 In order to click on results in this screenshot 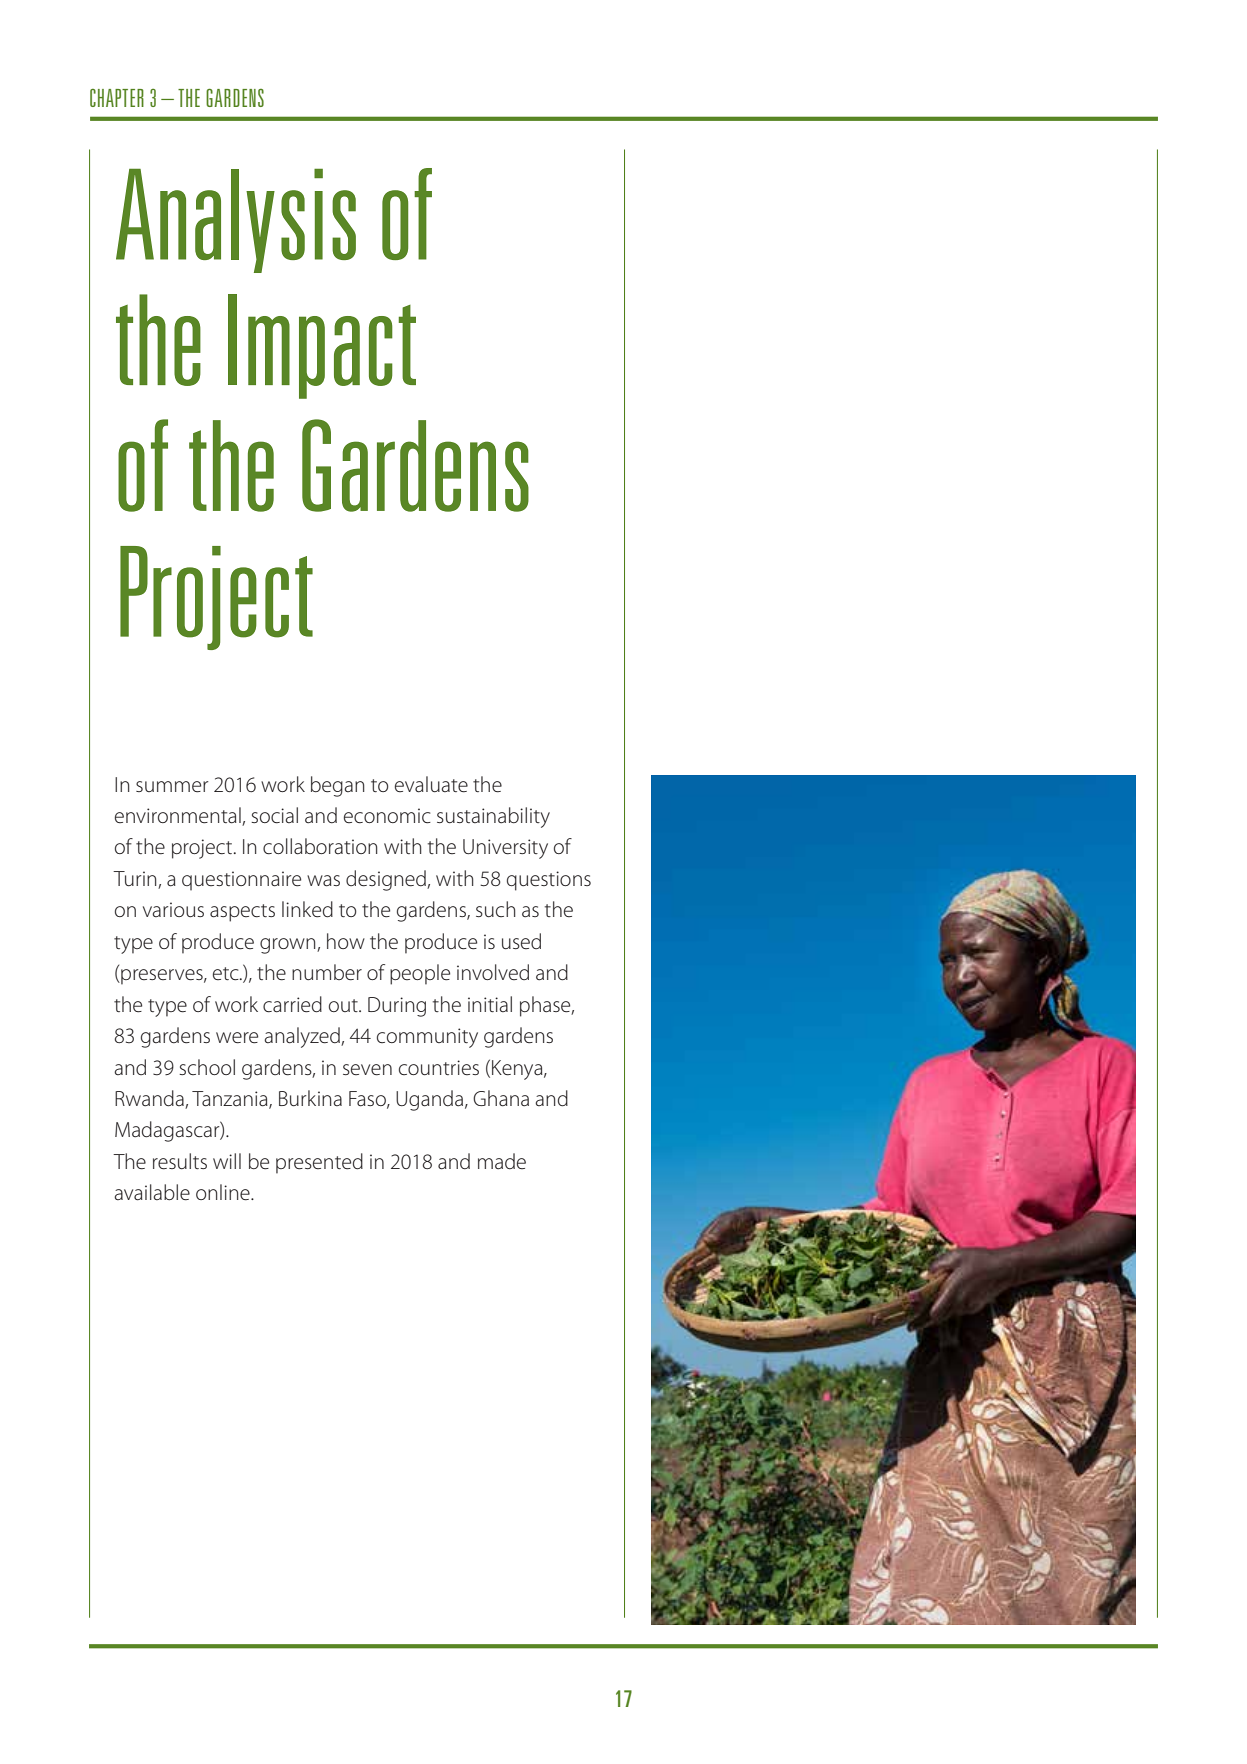, I will do `click(180, 1161)`.
